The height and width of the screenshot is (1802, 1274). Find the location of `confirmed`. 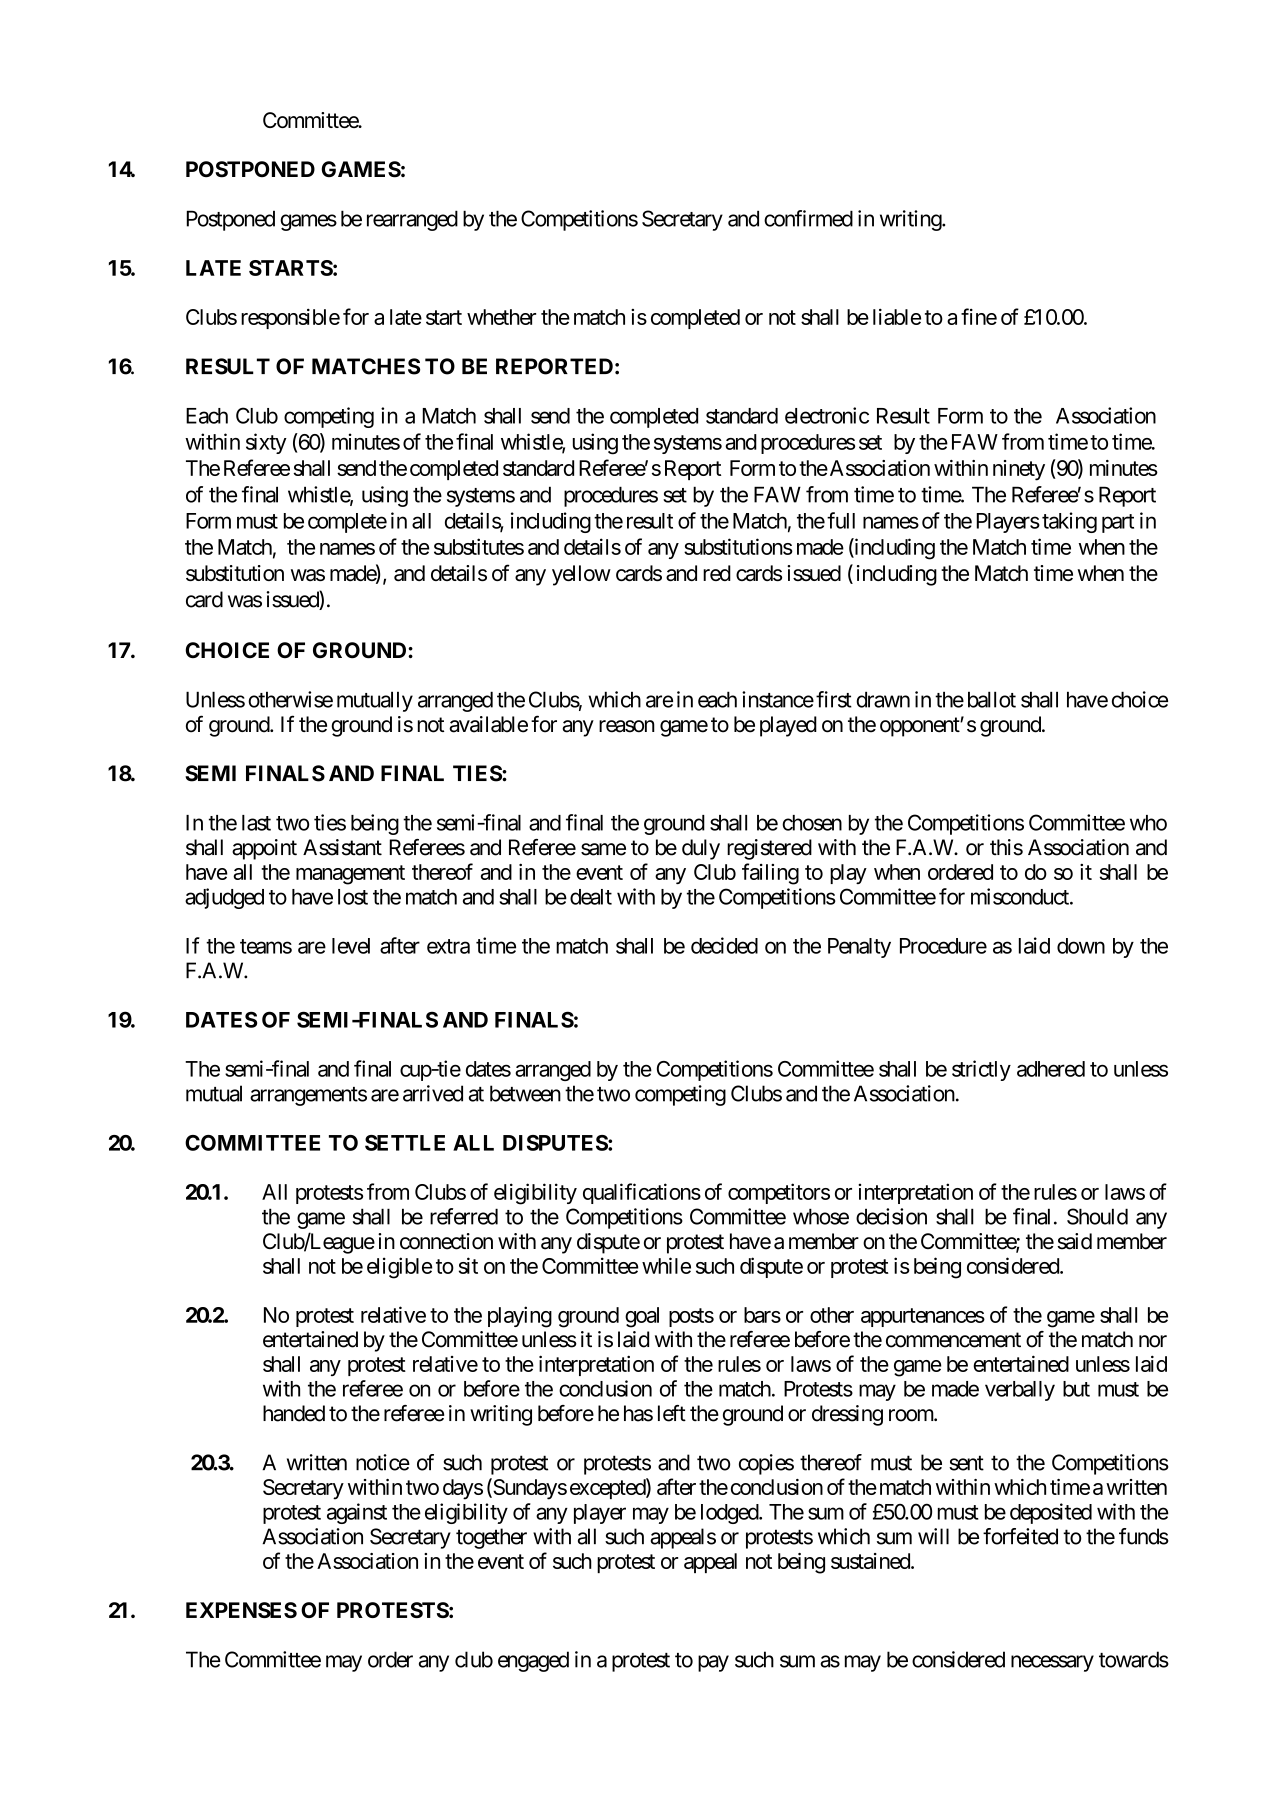

confirmed is located at coordinates (808, 218).
